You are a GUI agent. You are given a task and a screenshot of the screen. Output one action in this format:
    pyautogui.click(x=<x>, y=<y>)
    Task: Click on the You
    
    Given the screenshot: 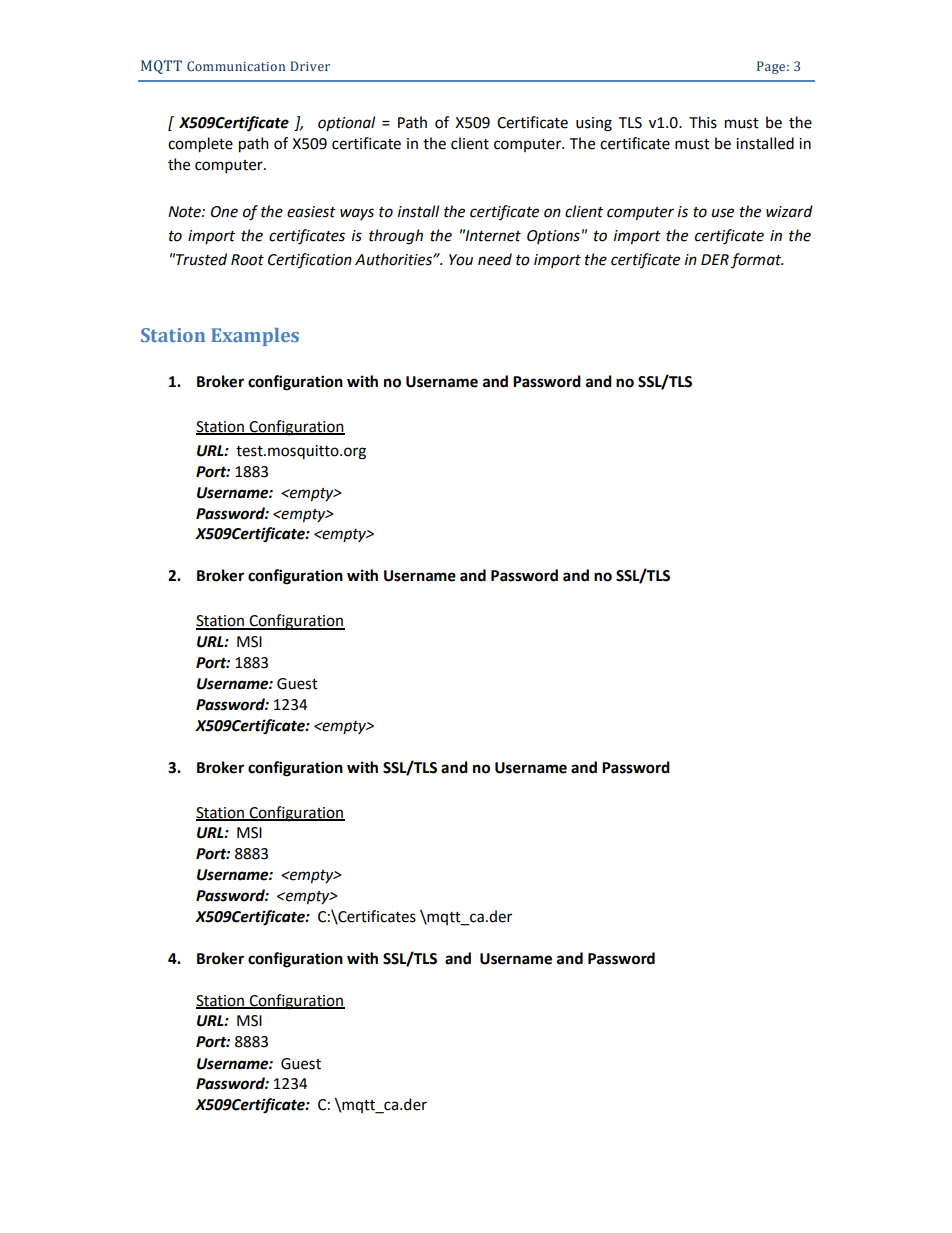 What is the action you would take?
    pyautogui.click(x=461, y=260)
